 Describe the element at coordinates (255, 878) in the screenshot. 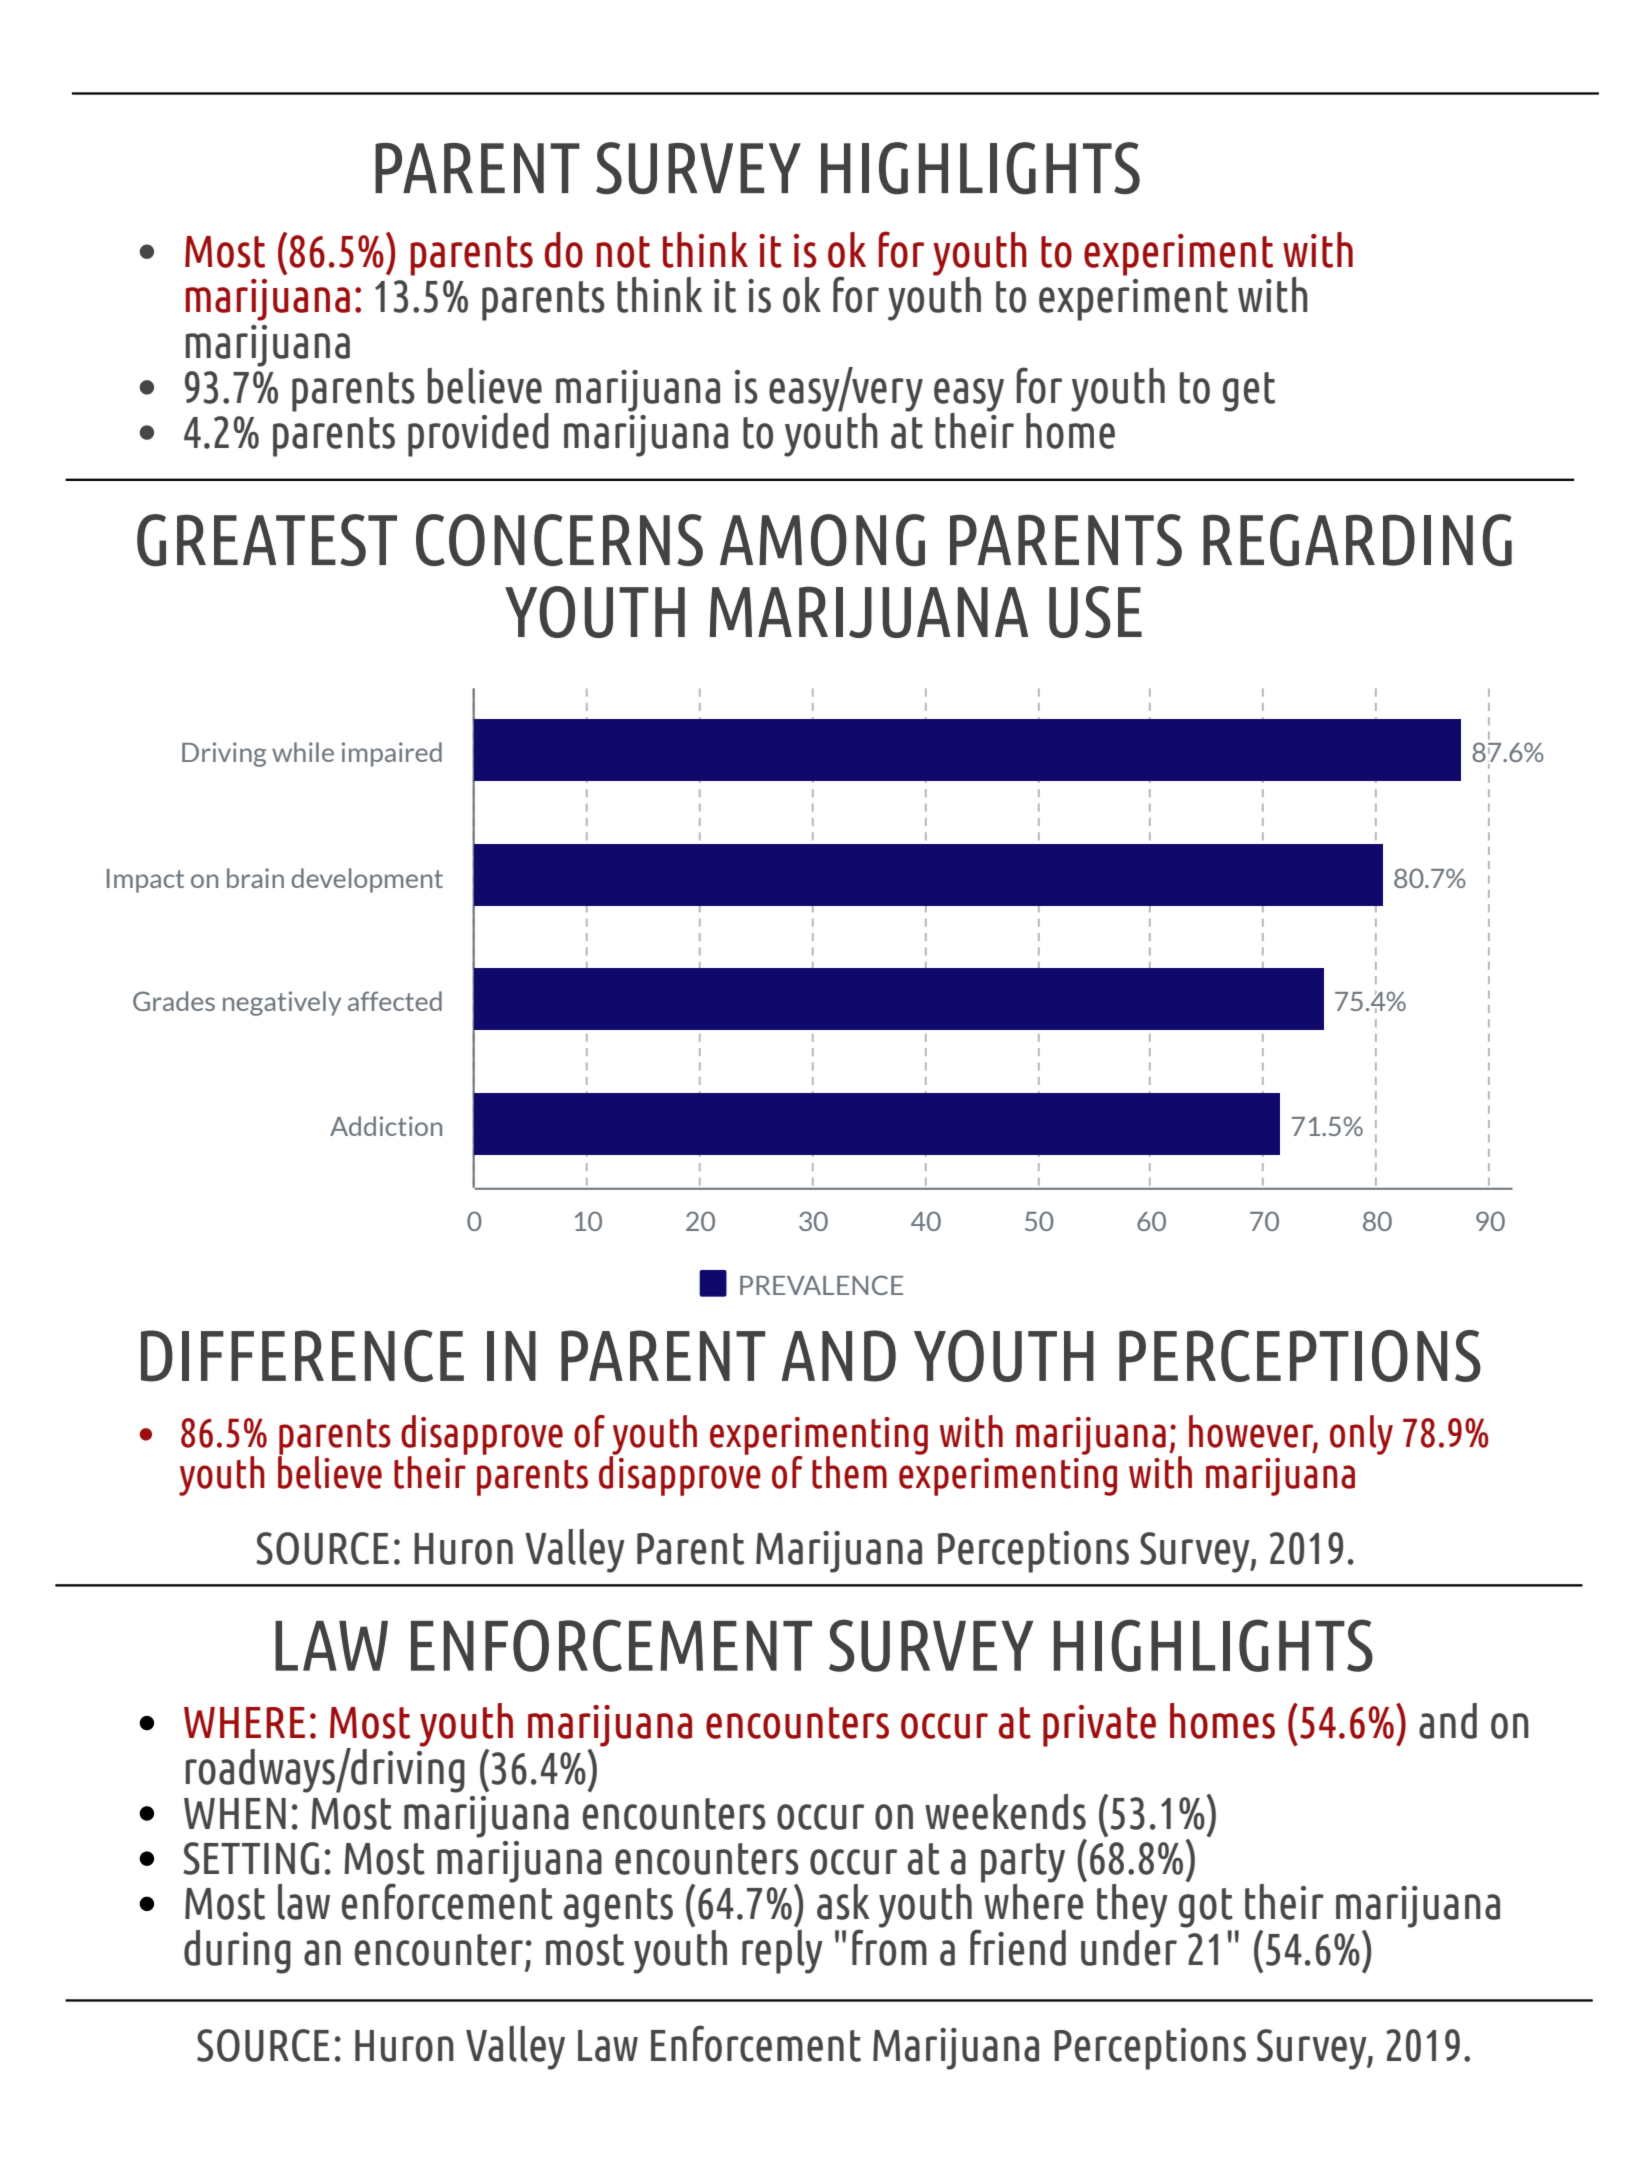

I see `brain` at that location.
